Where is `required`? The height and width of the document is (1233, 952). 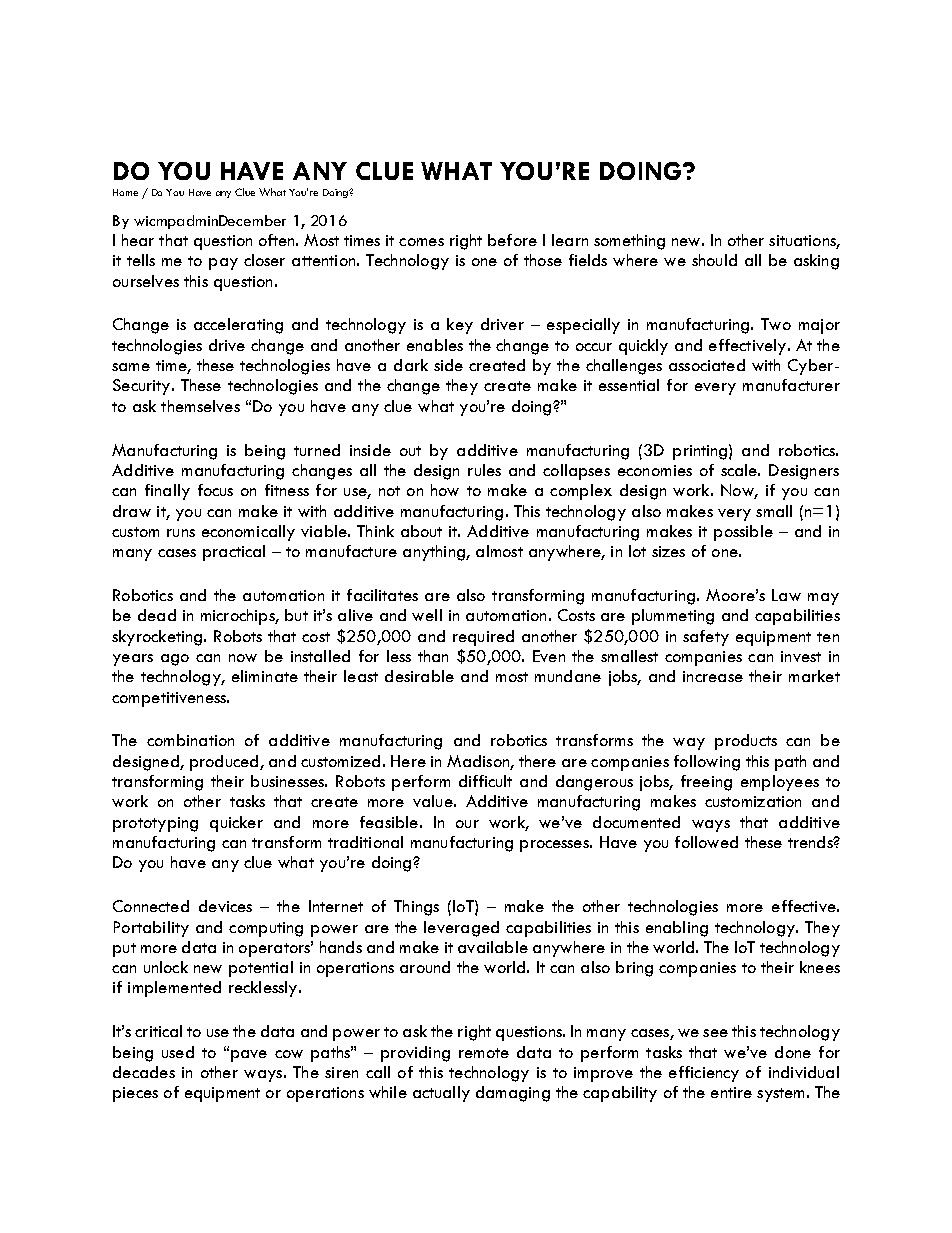 required is located at coordinates (483, 638).
